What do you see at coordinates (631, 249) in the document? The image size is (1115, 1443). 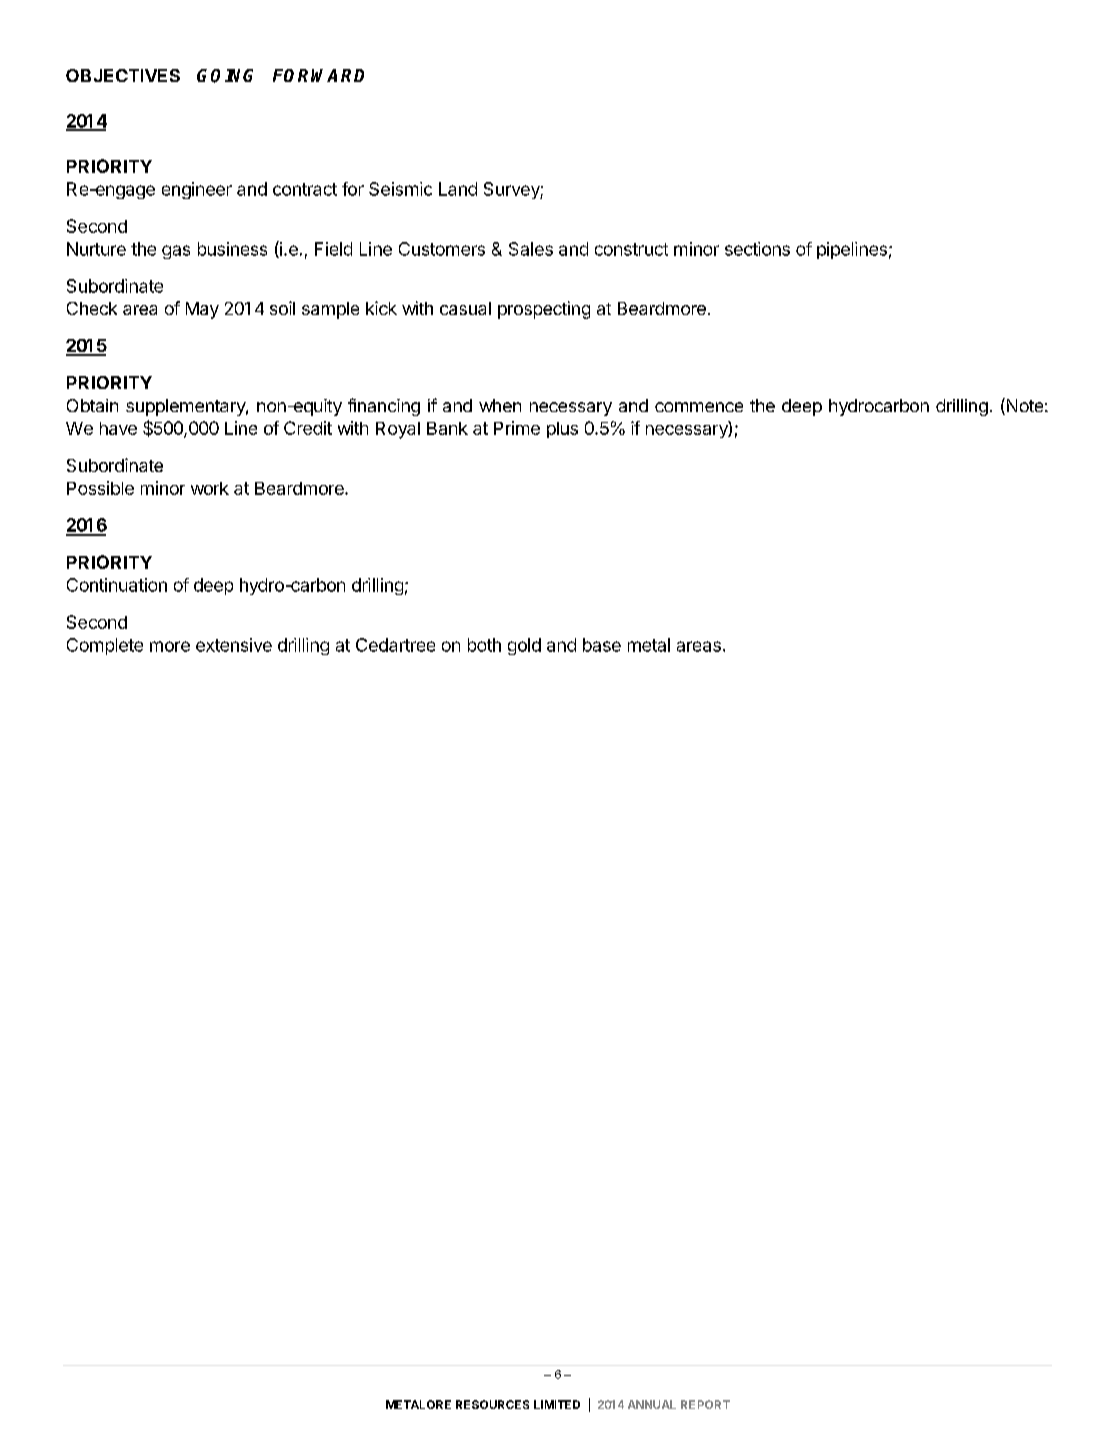 I see `construct` at bounding box center [631, 249].
